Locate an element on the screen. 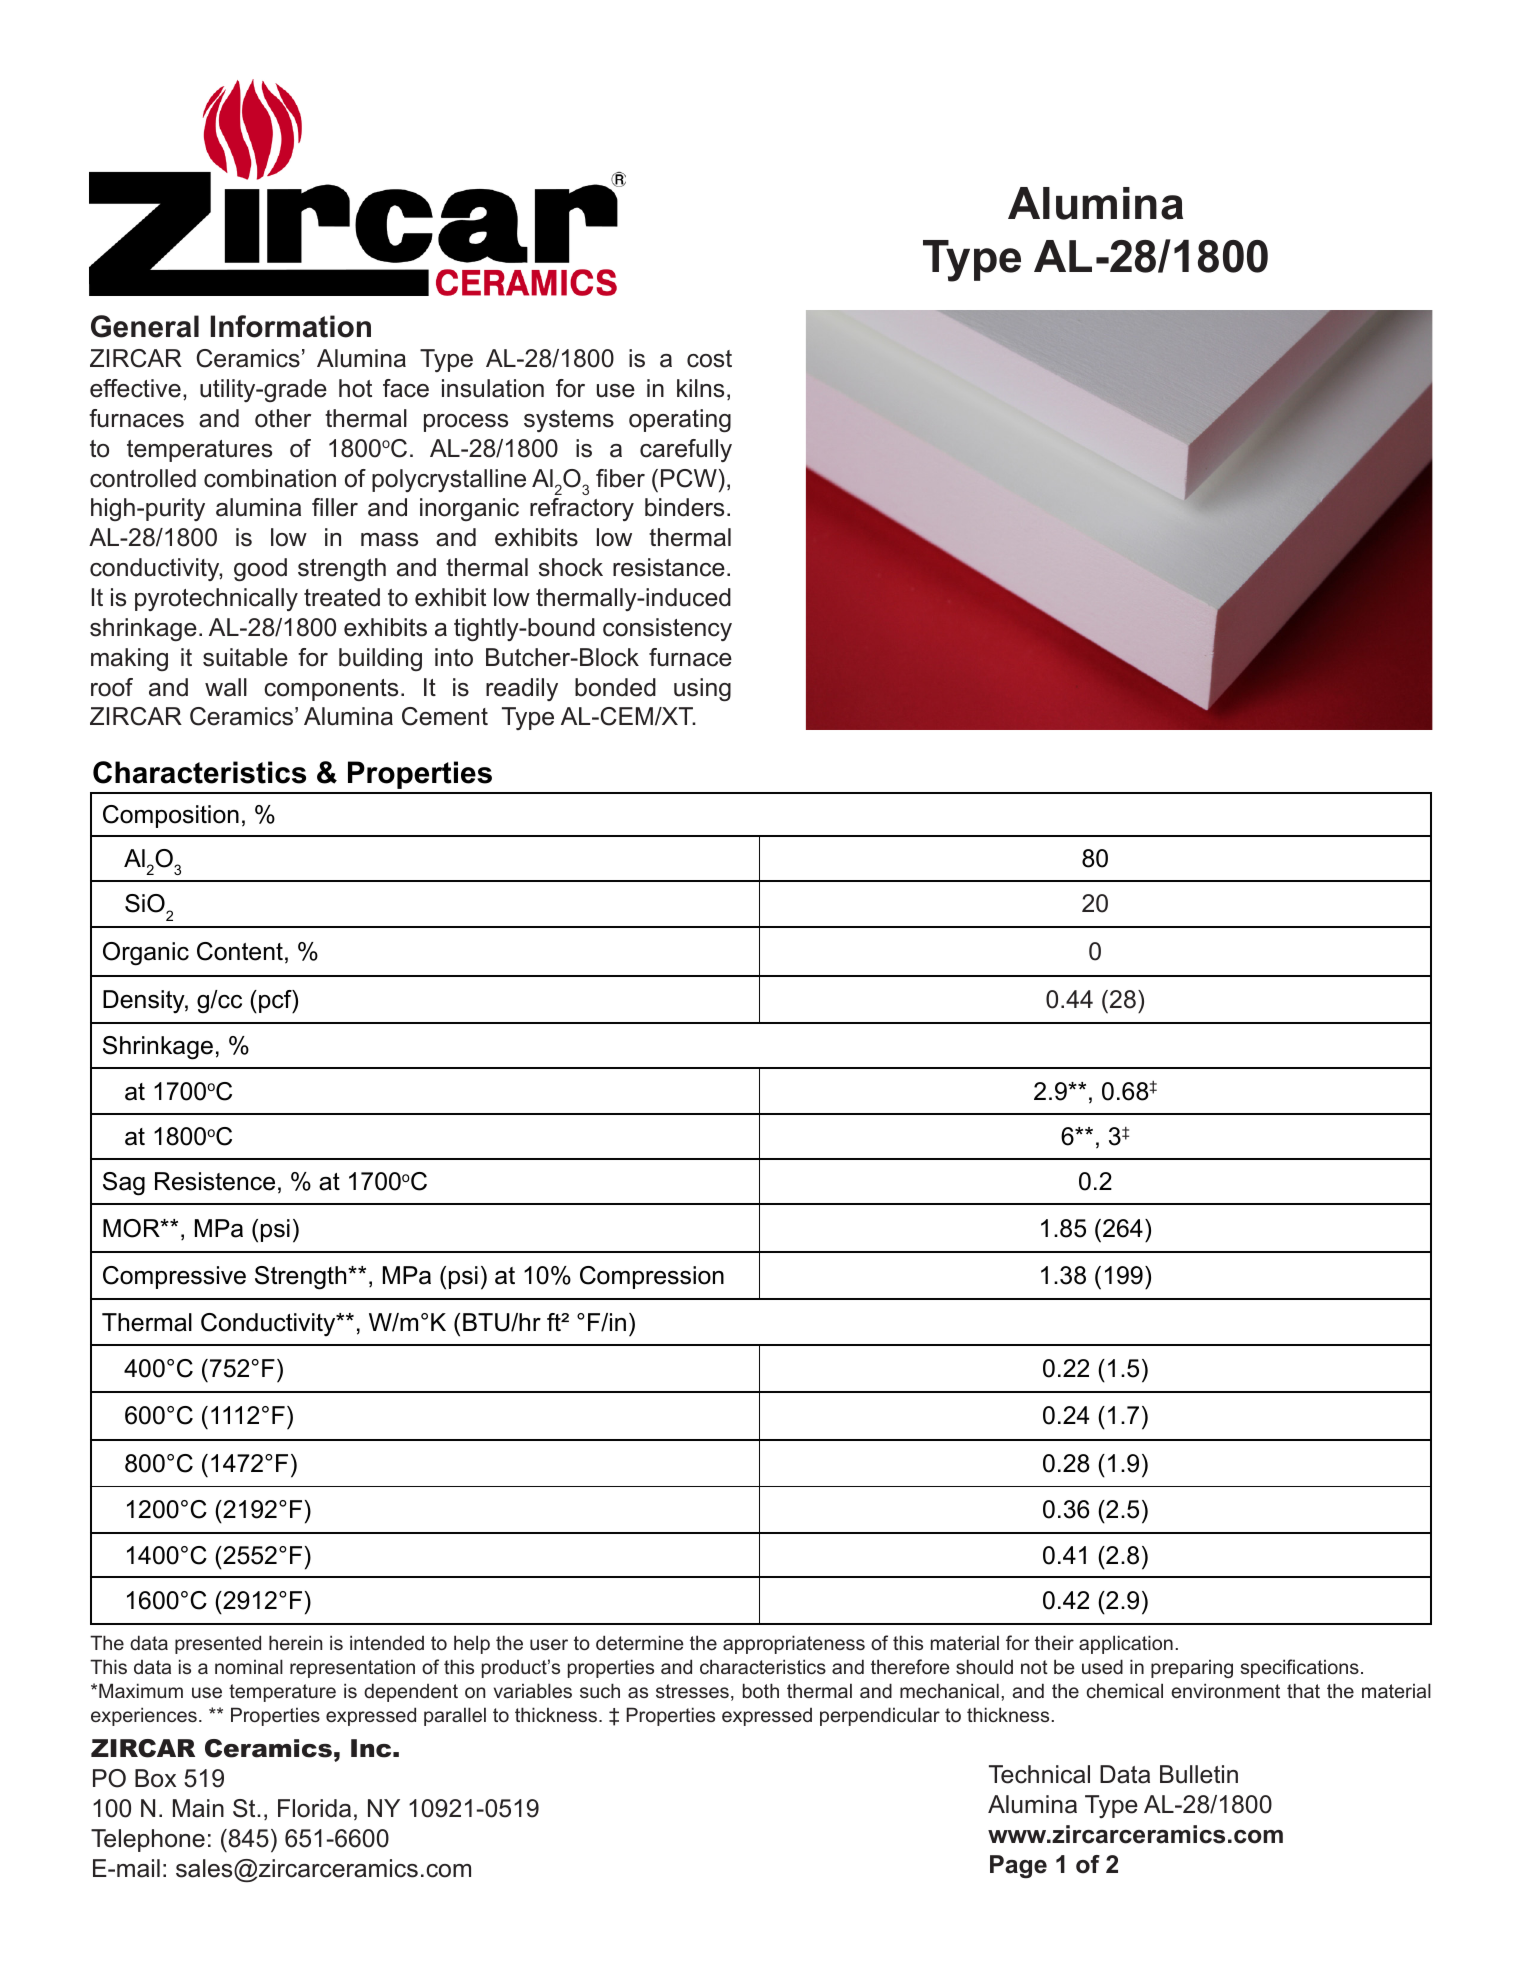 The height and width of the screenshot is (1970, 1522). Main is located at coordinates (198, 1808).
